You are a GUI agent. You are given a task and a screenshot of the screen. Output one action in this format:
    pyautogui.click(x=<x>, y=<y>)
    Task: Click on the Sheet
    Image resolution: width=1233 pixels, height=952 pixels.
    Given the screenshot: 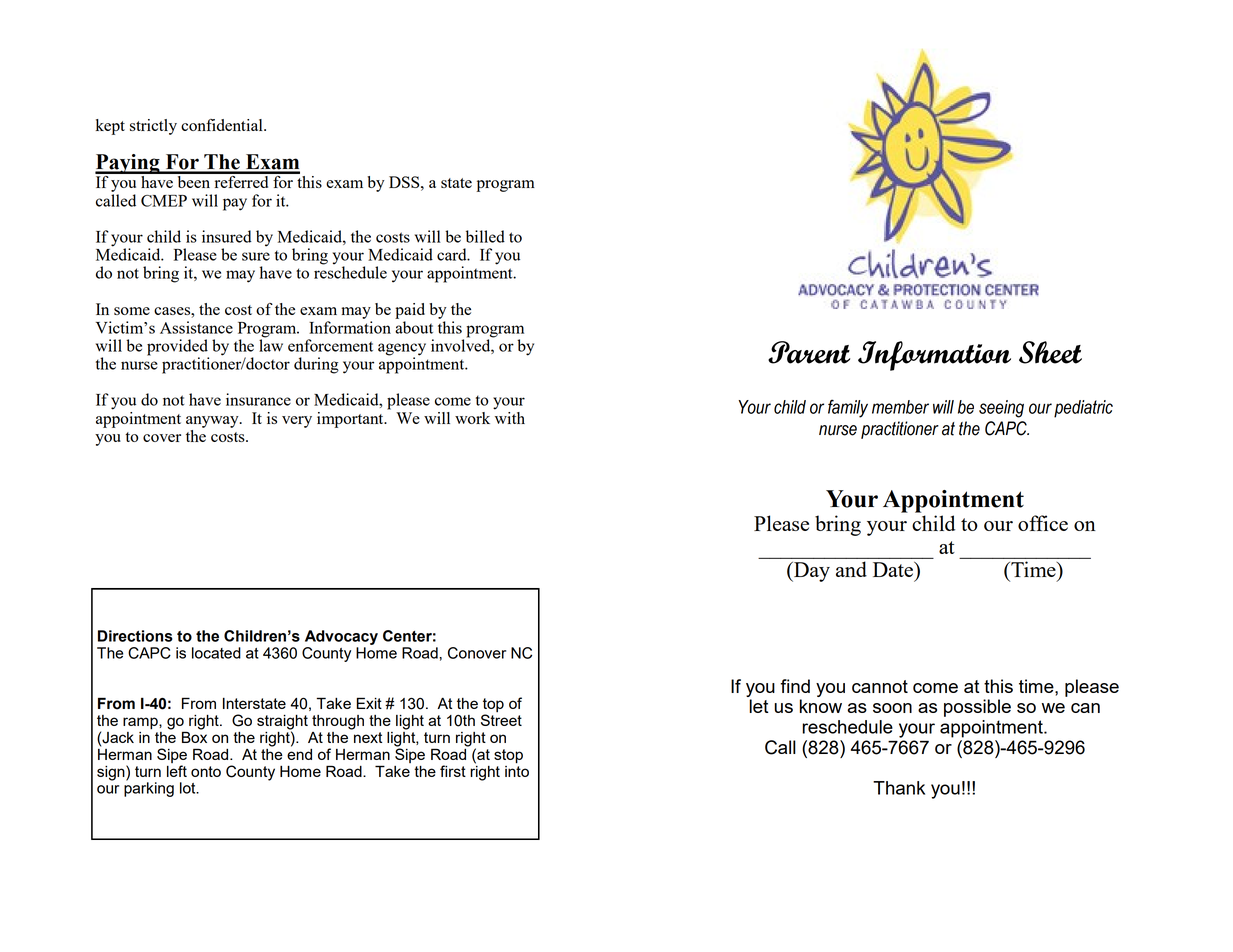 What is the action you would take?
    pyautogui.click(x=1050, y=352)
